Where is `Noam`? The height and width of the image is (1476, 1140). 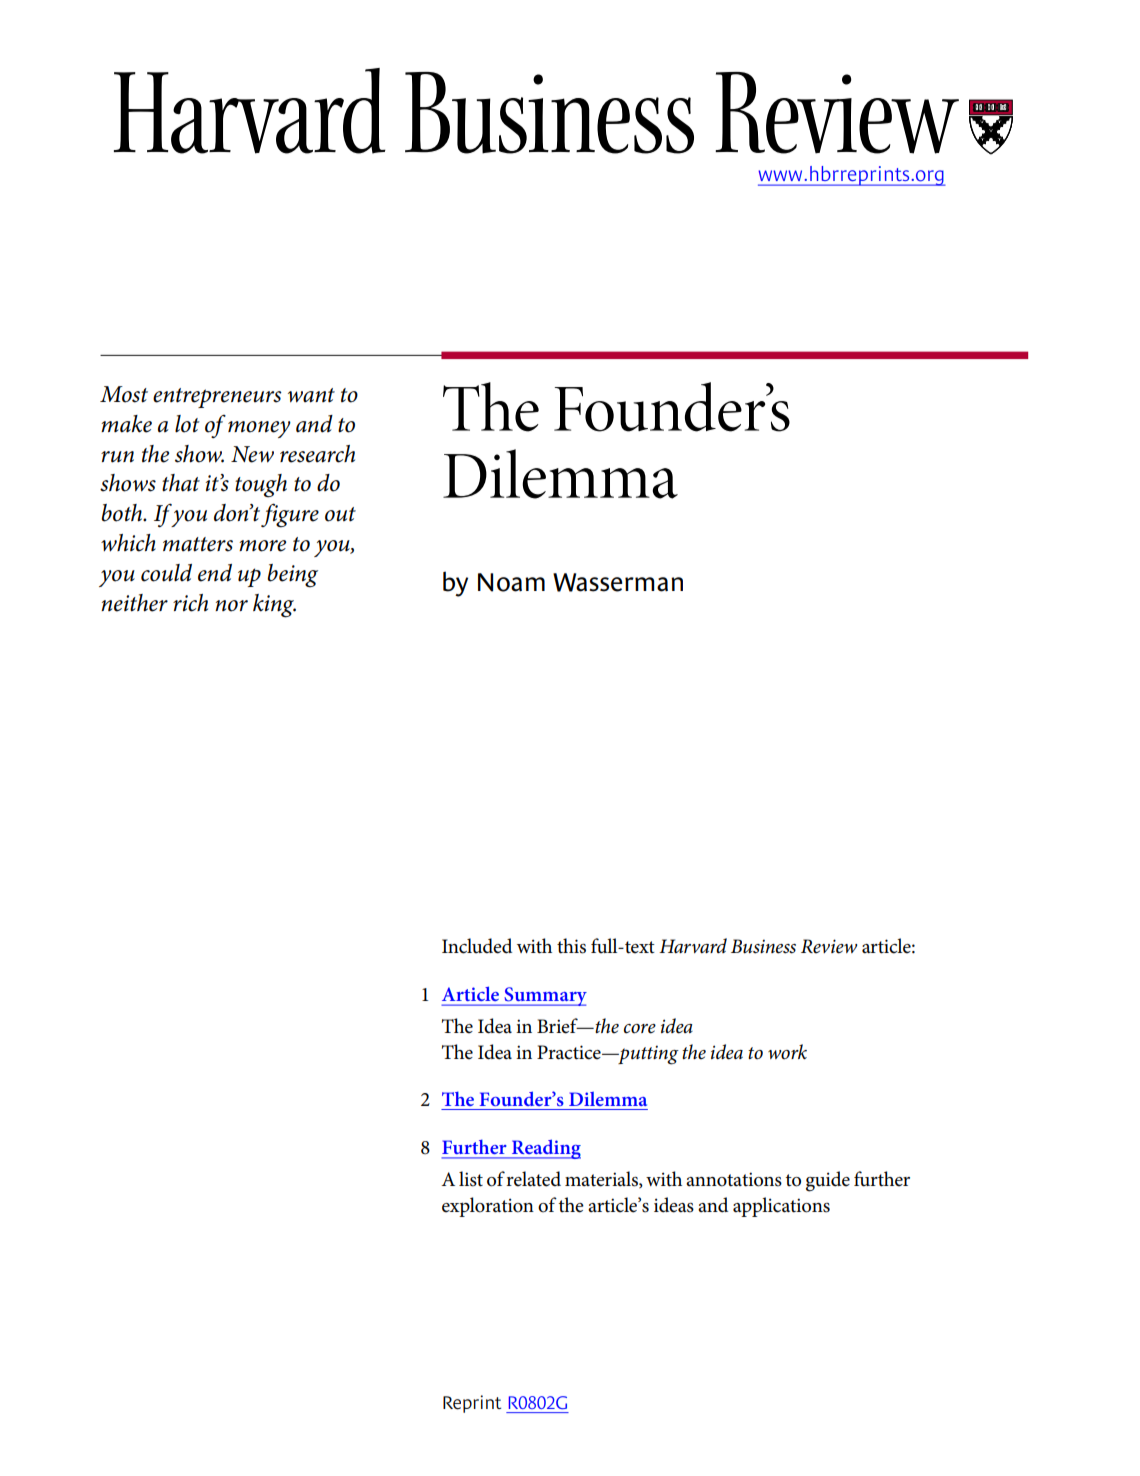 Noam is located at coordinates (511, 582).
